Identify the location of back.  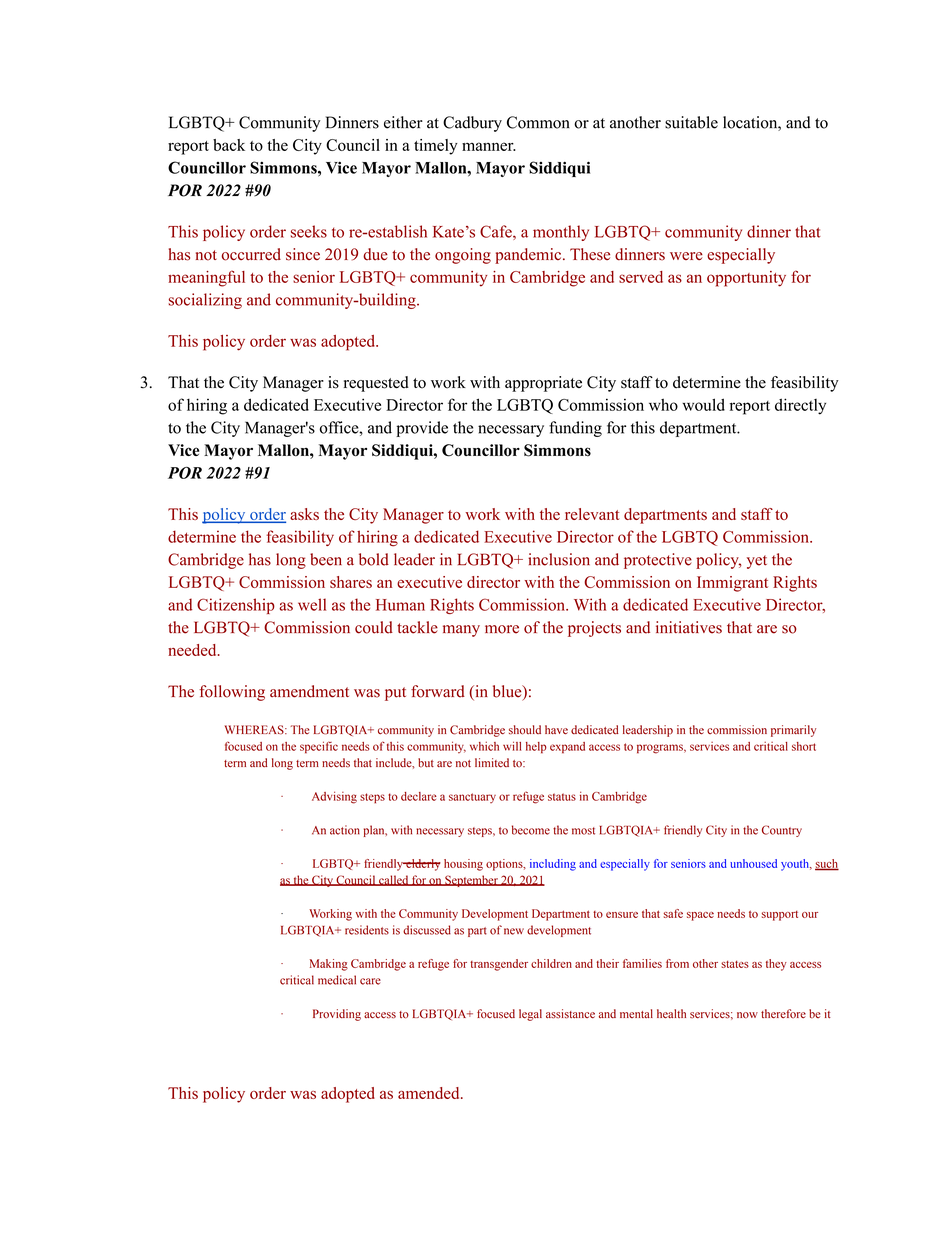
(229, 145).
